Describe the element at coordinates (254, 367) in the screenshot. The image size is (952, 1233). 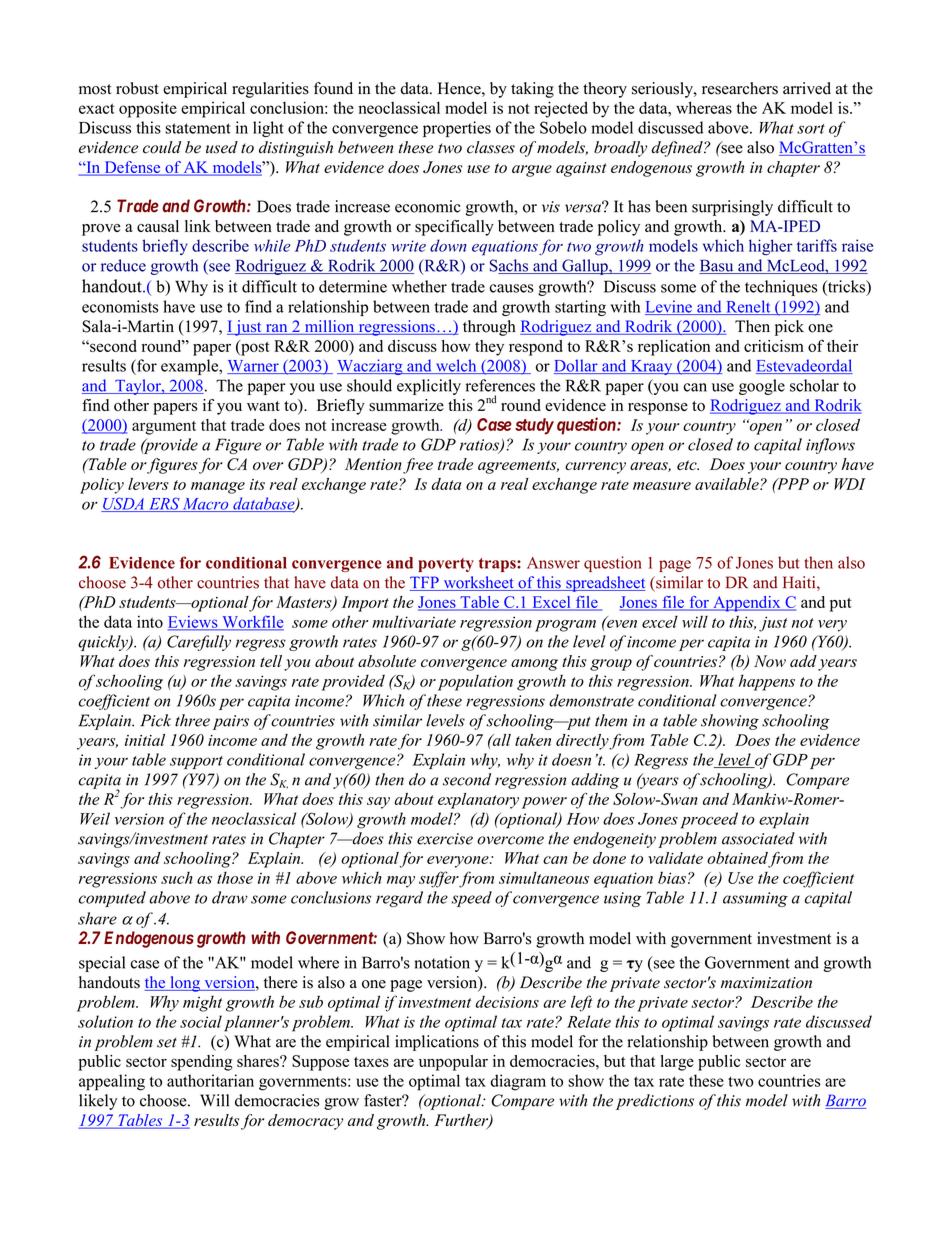
I see `Warner` at that location.
